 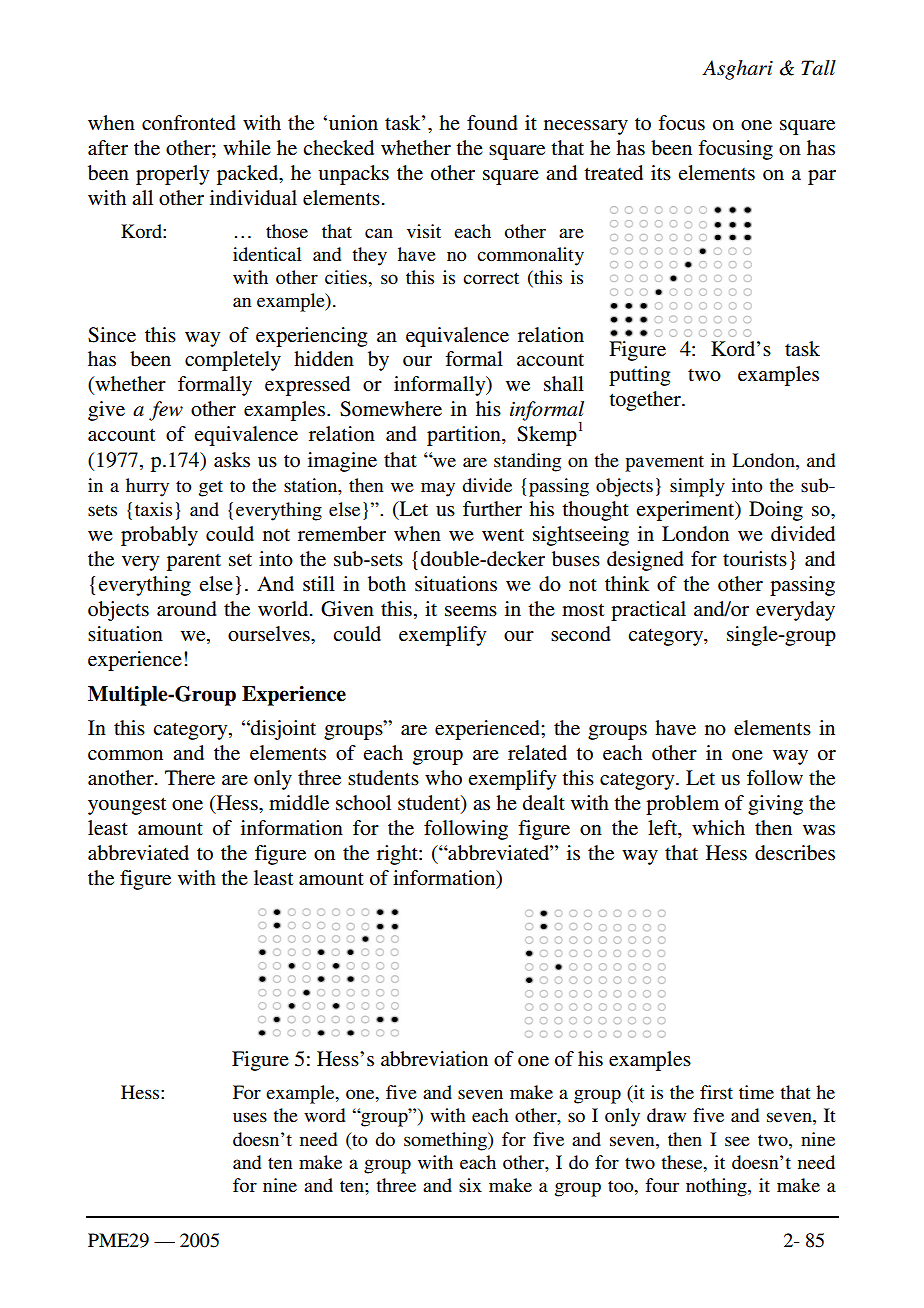 What do you see at coordinates (465, 436) in the document?
I see `partition` at bounding box center [465, 436].
